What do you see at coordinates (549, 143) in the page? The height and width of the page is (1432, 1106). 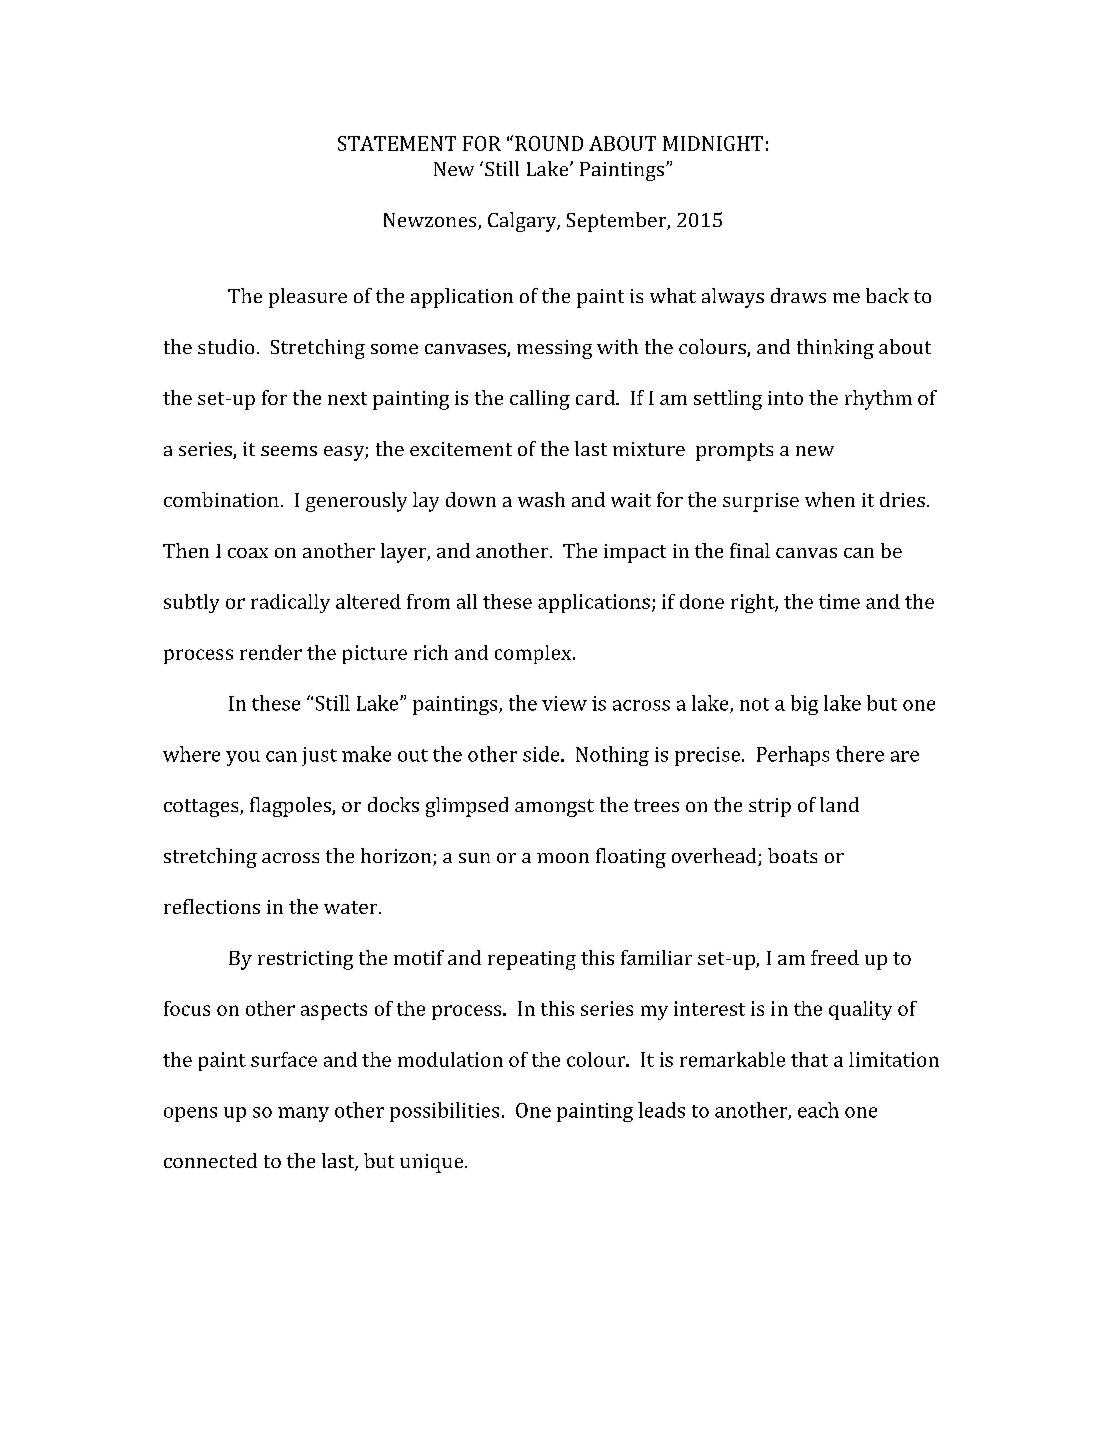 I see `ROUND` at bounding box center [549, 143].
